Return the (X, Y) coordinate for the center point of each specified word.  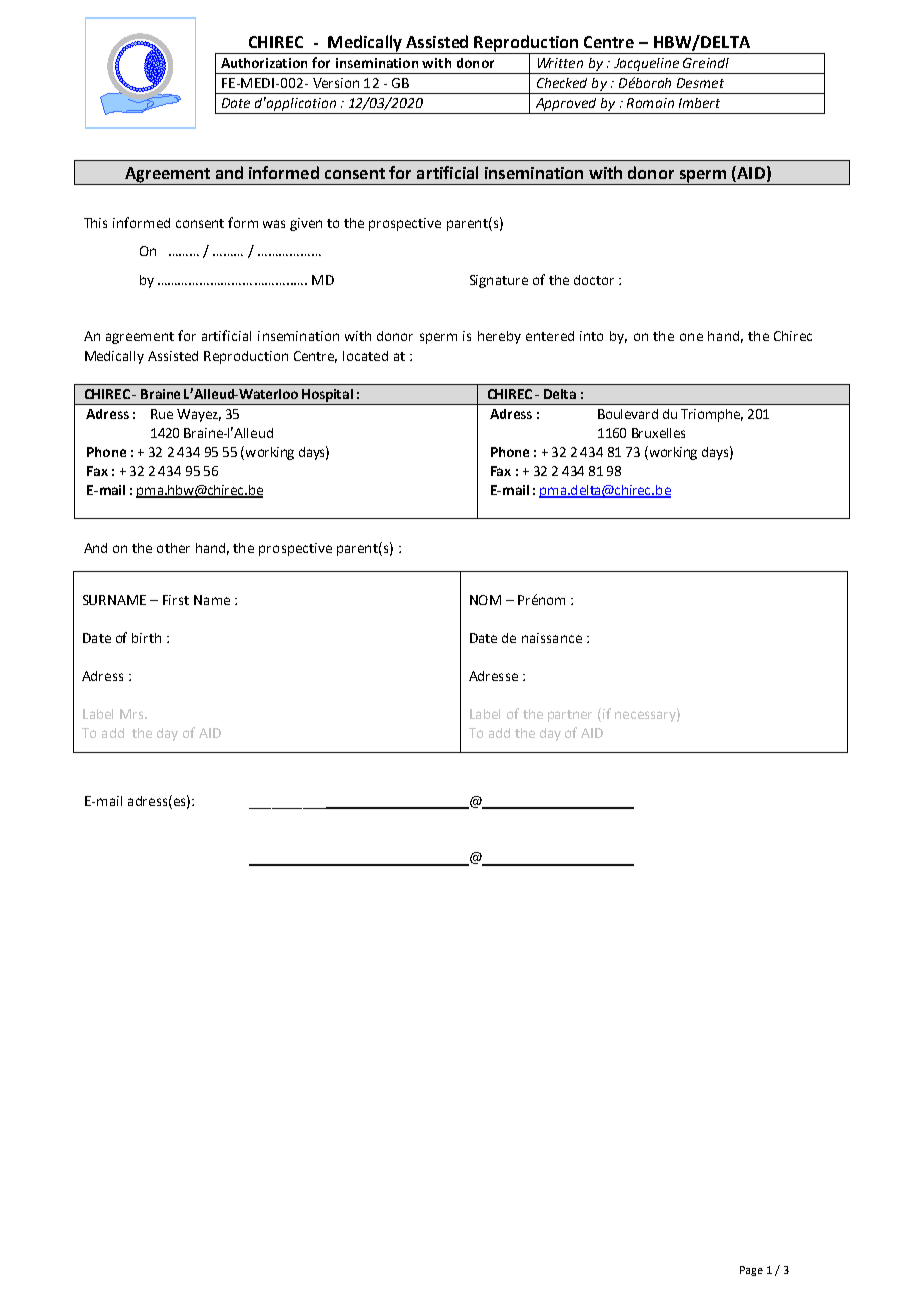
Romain (650, 103)
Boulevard (628, 414)
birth (146, 638)
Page (751, 1271)
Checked (562, 83)
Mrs (133, 714)
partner (570, 716)
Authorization (264, 63)
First (176, 600)
